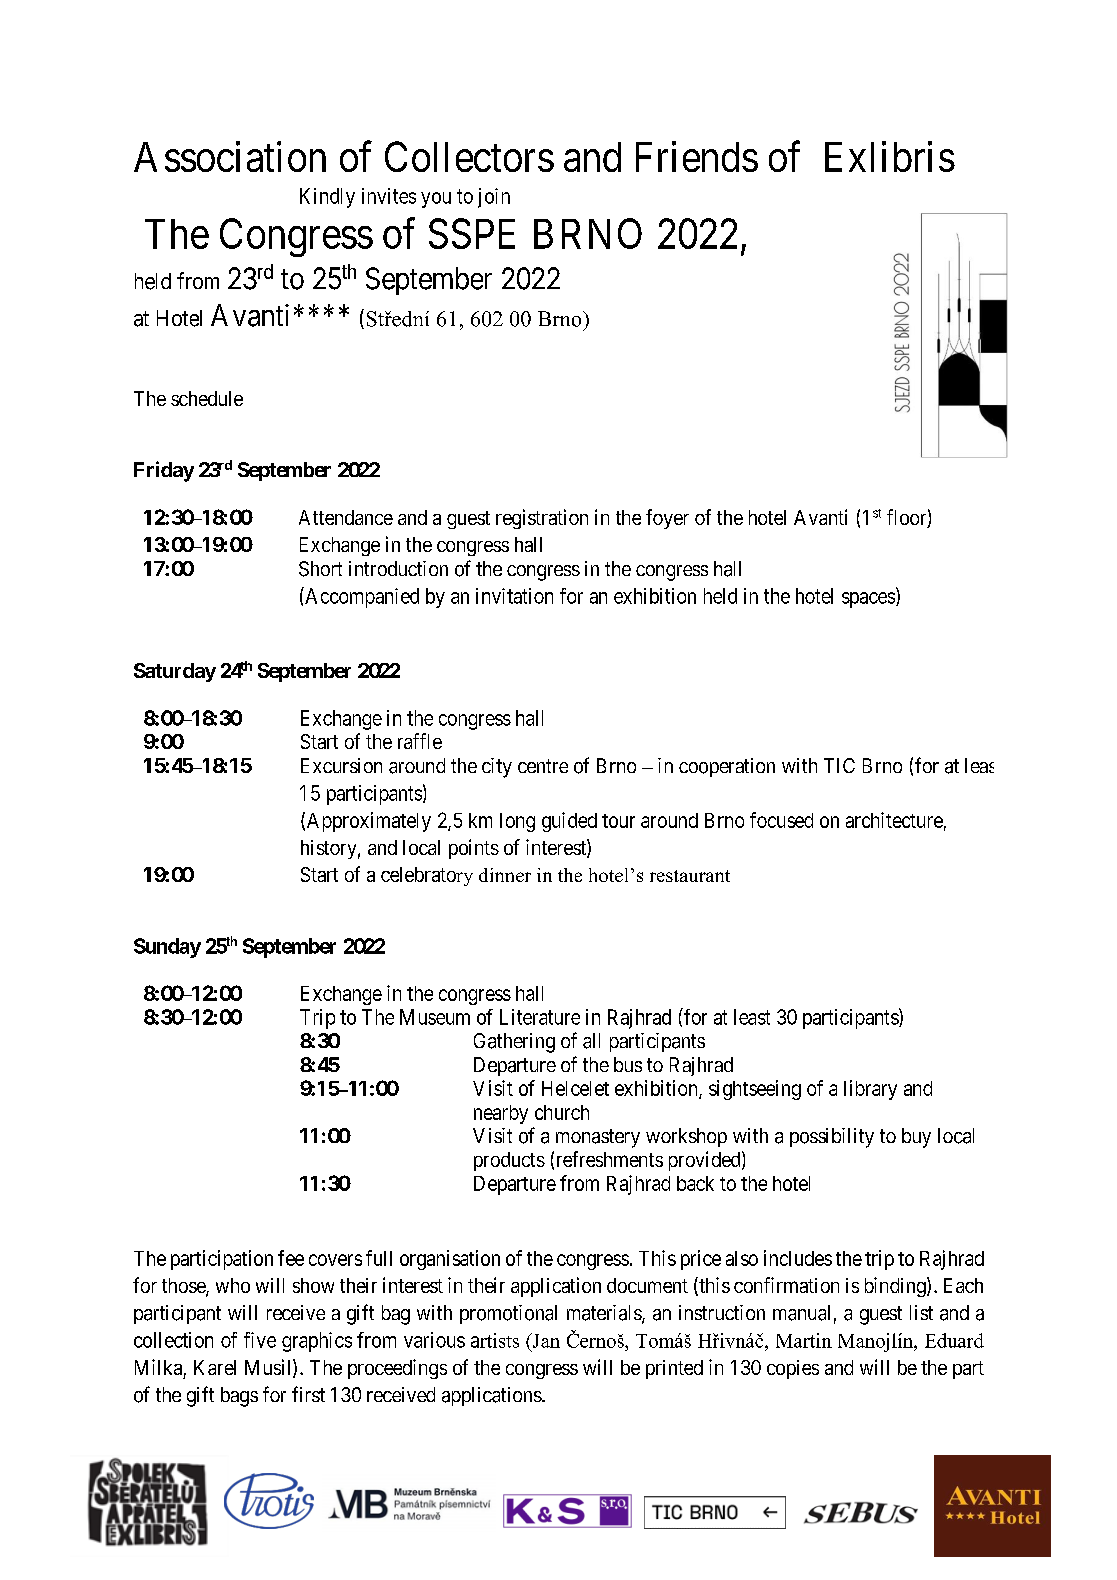 The height and width of the page is (1580, 1117). Describe the element at coordinates (868, 600) in the page. I see `spaces` at that location.
